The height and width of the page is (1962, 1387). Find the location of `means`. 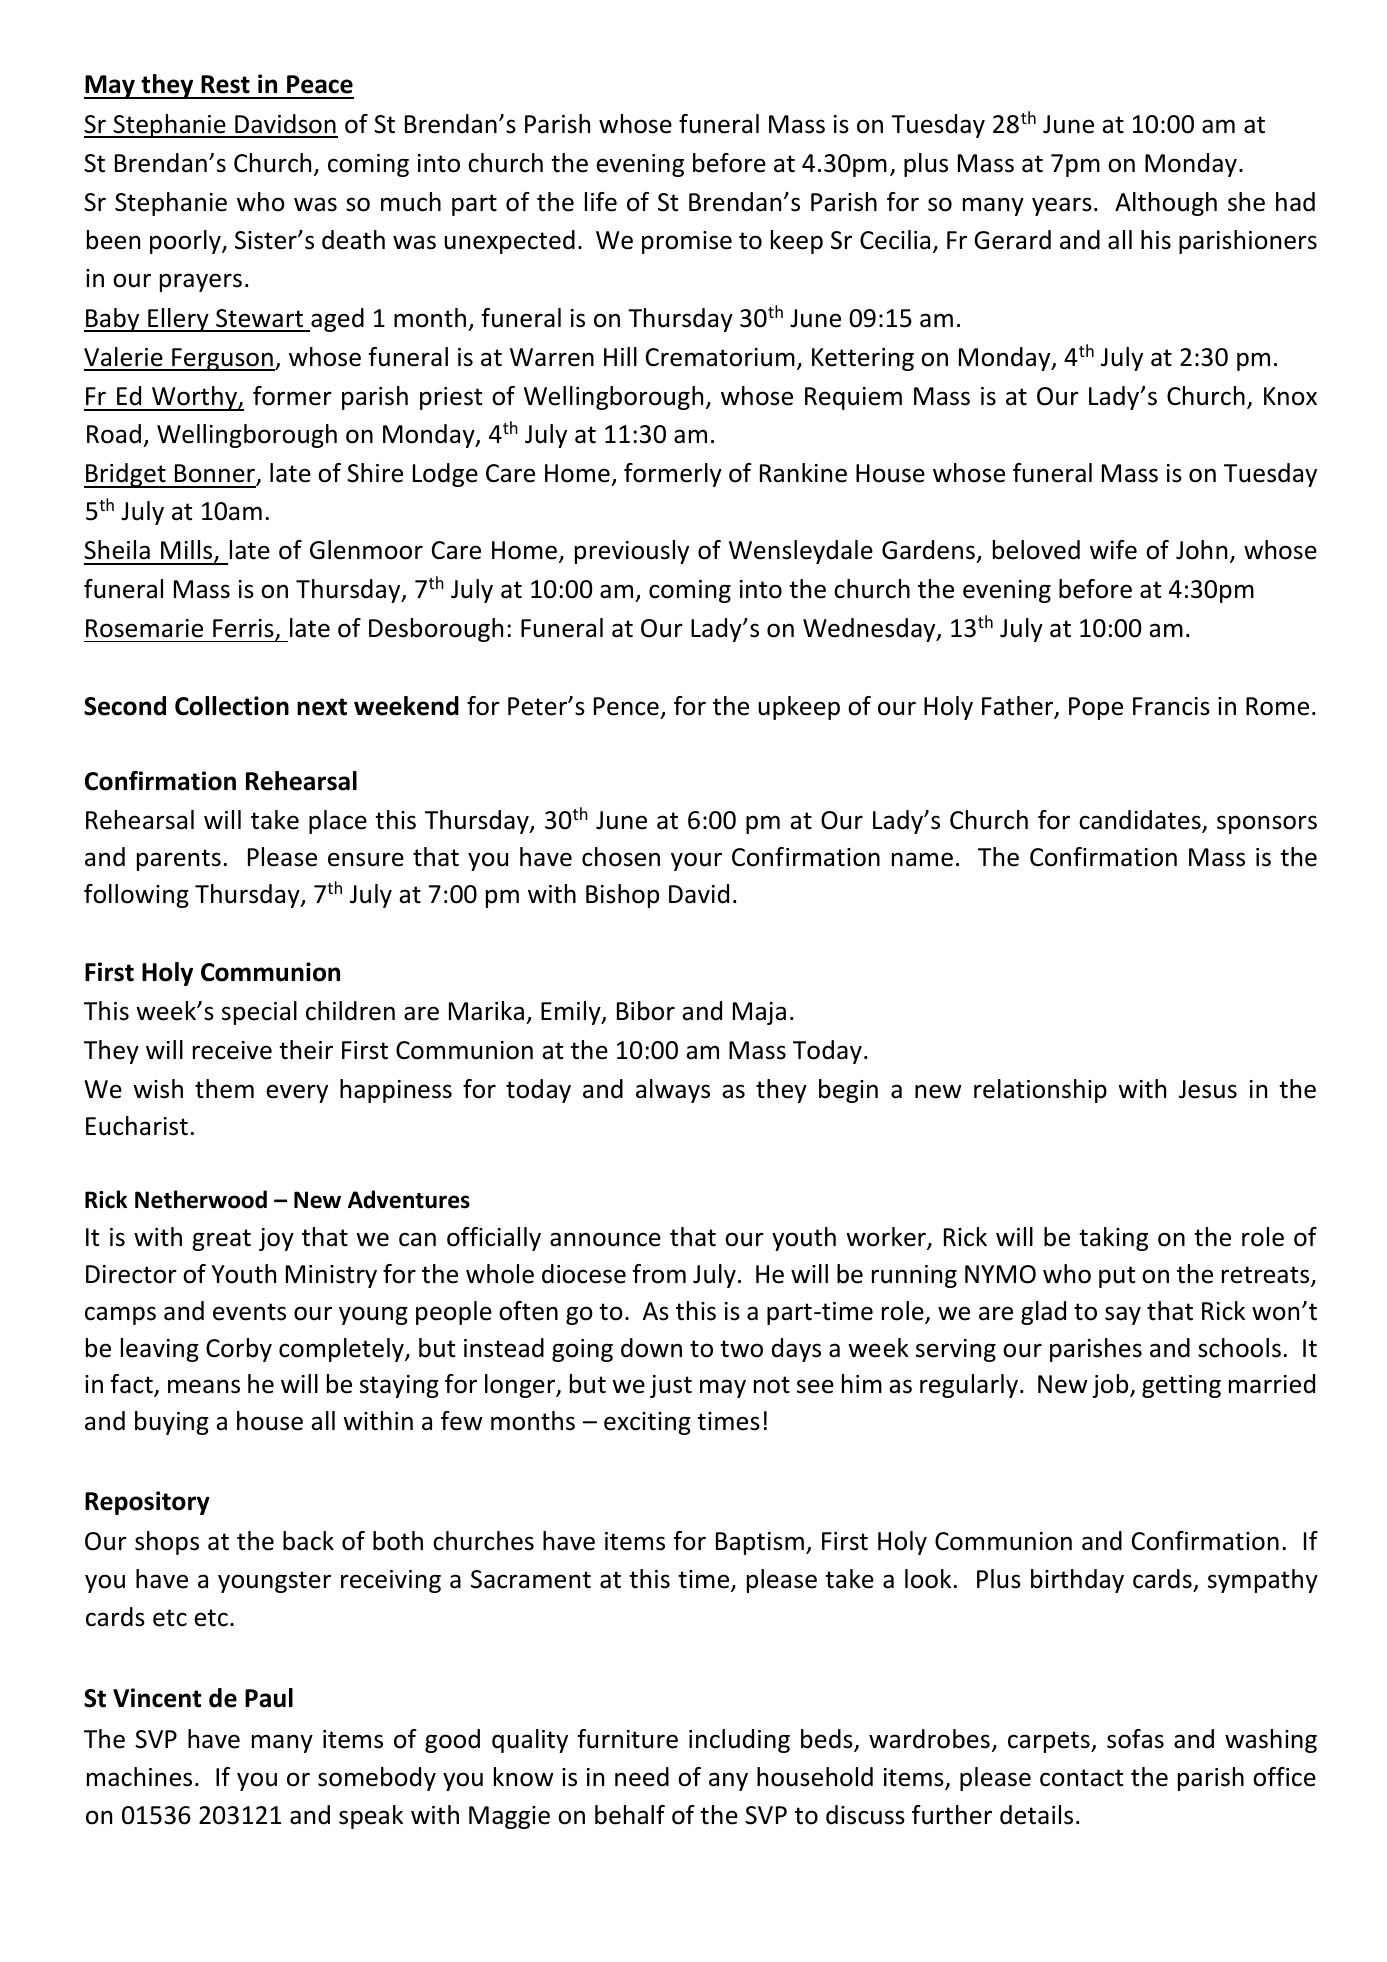

means is located at coordinates (204, 1386).
